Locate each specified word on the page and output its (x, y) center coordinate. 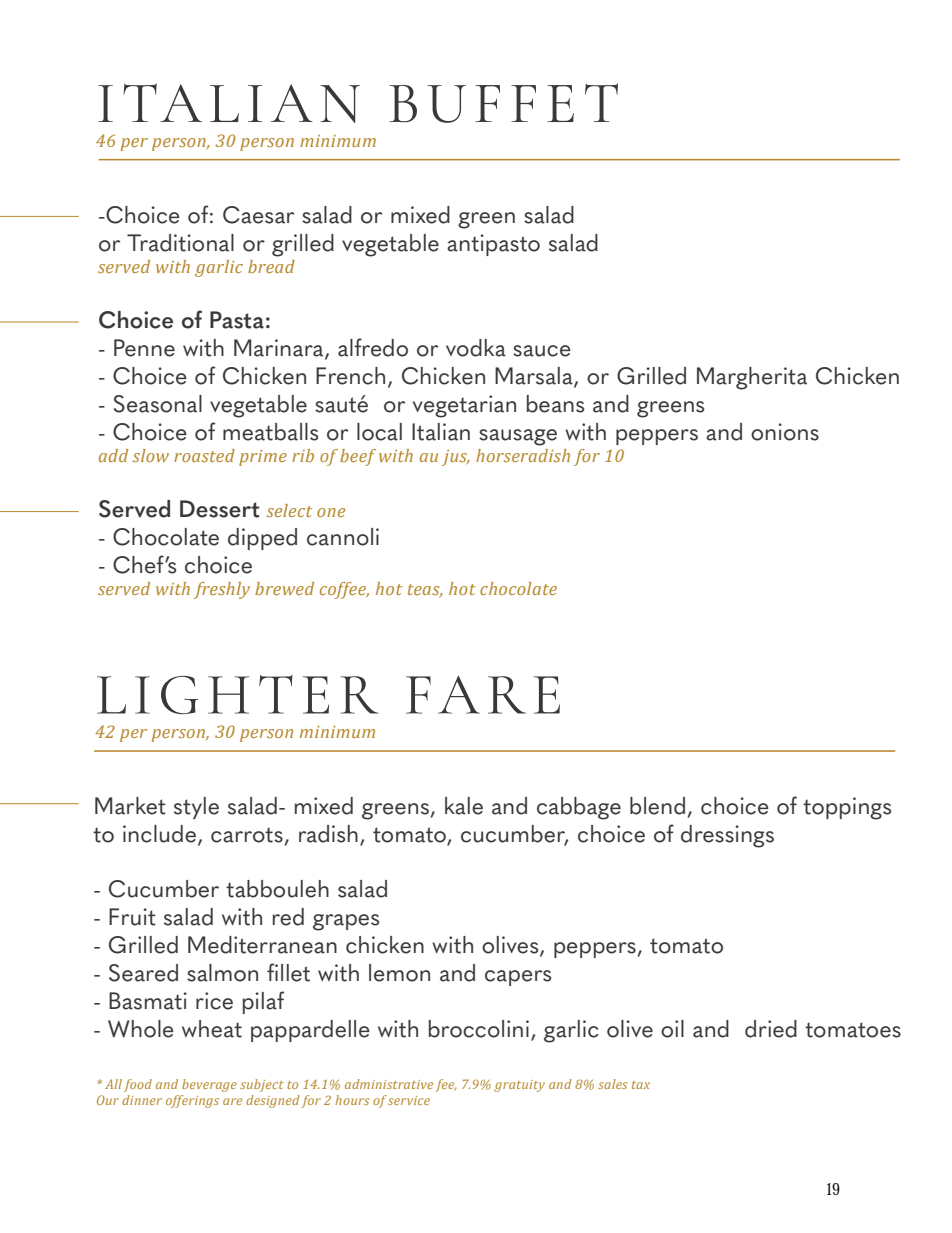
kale (464, 806)
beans (555, 404)
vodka (476, 348)
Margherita (752, 378)
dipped (262, 539)
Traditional (180, 243)
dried (771, 1029)
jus (455, 458)
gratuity (519, 1086)
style (196, 808)
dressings (727, 836)
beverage (209, 1085)
